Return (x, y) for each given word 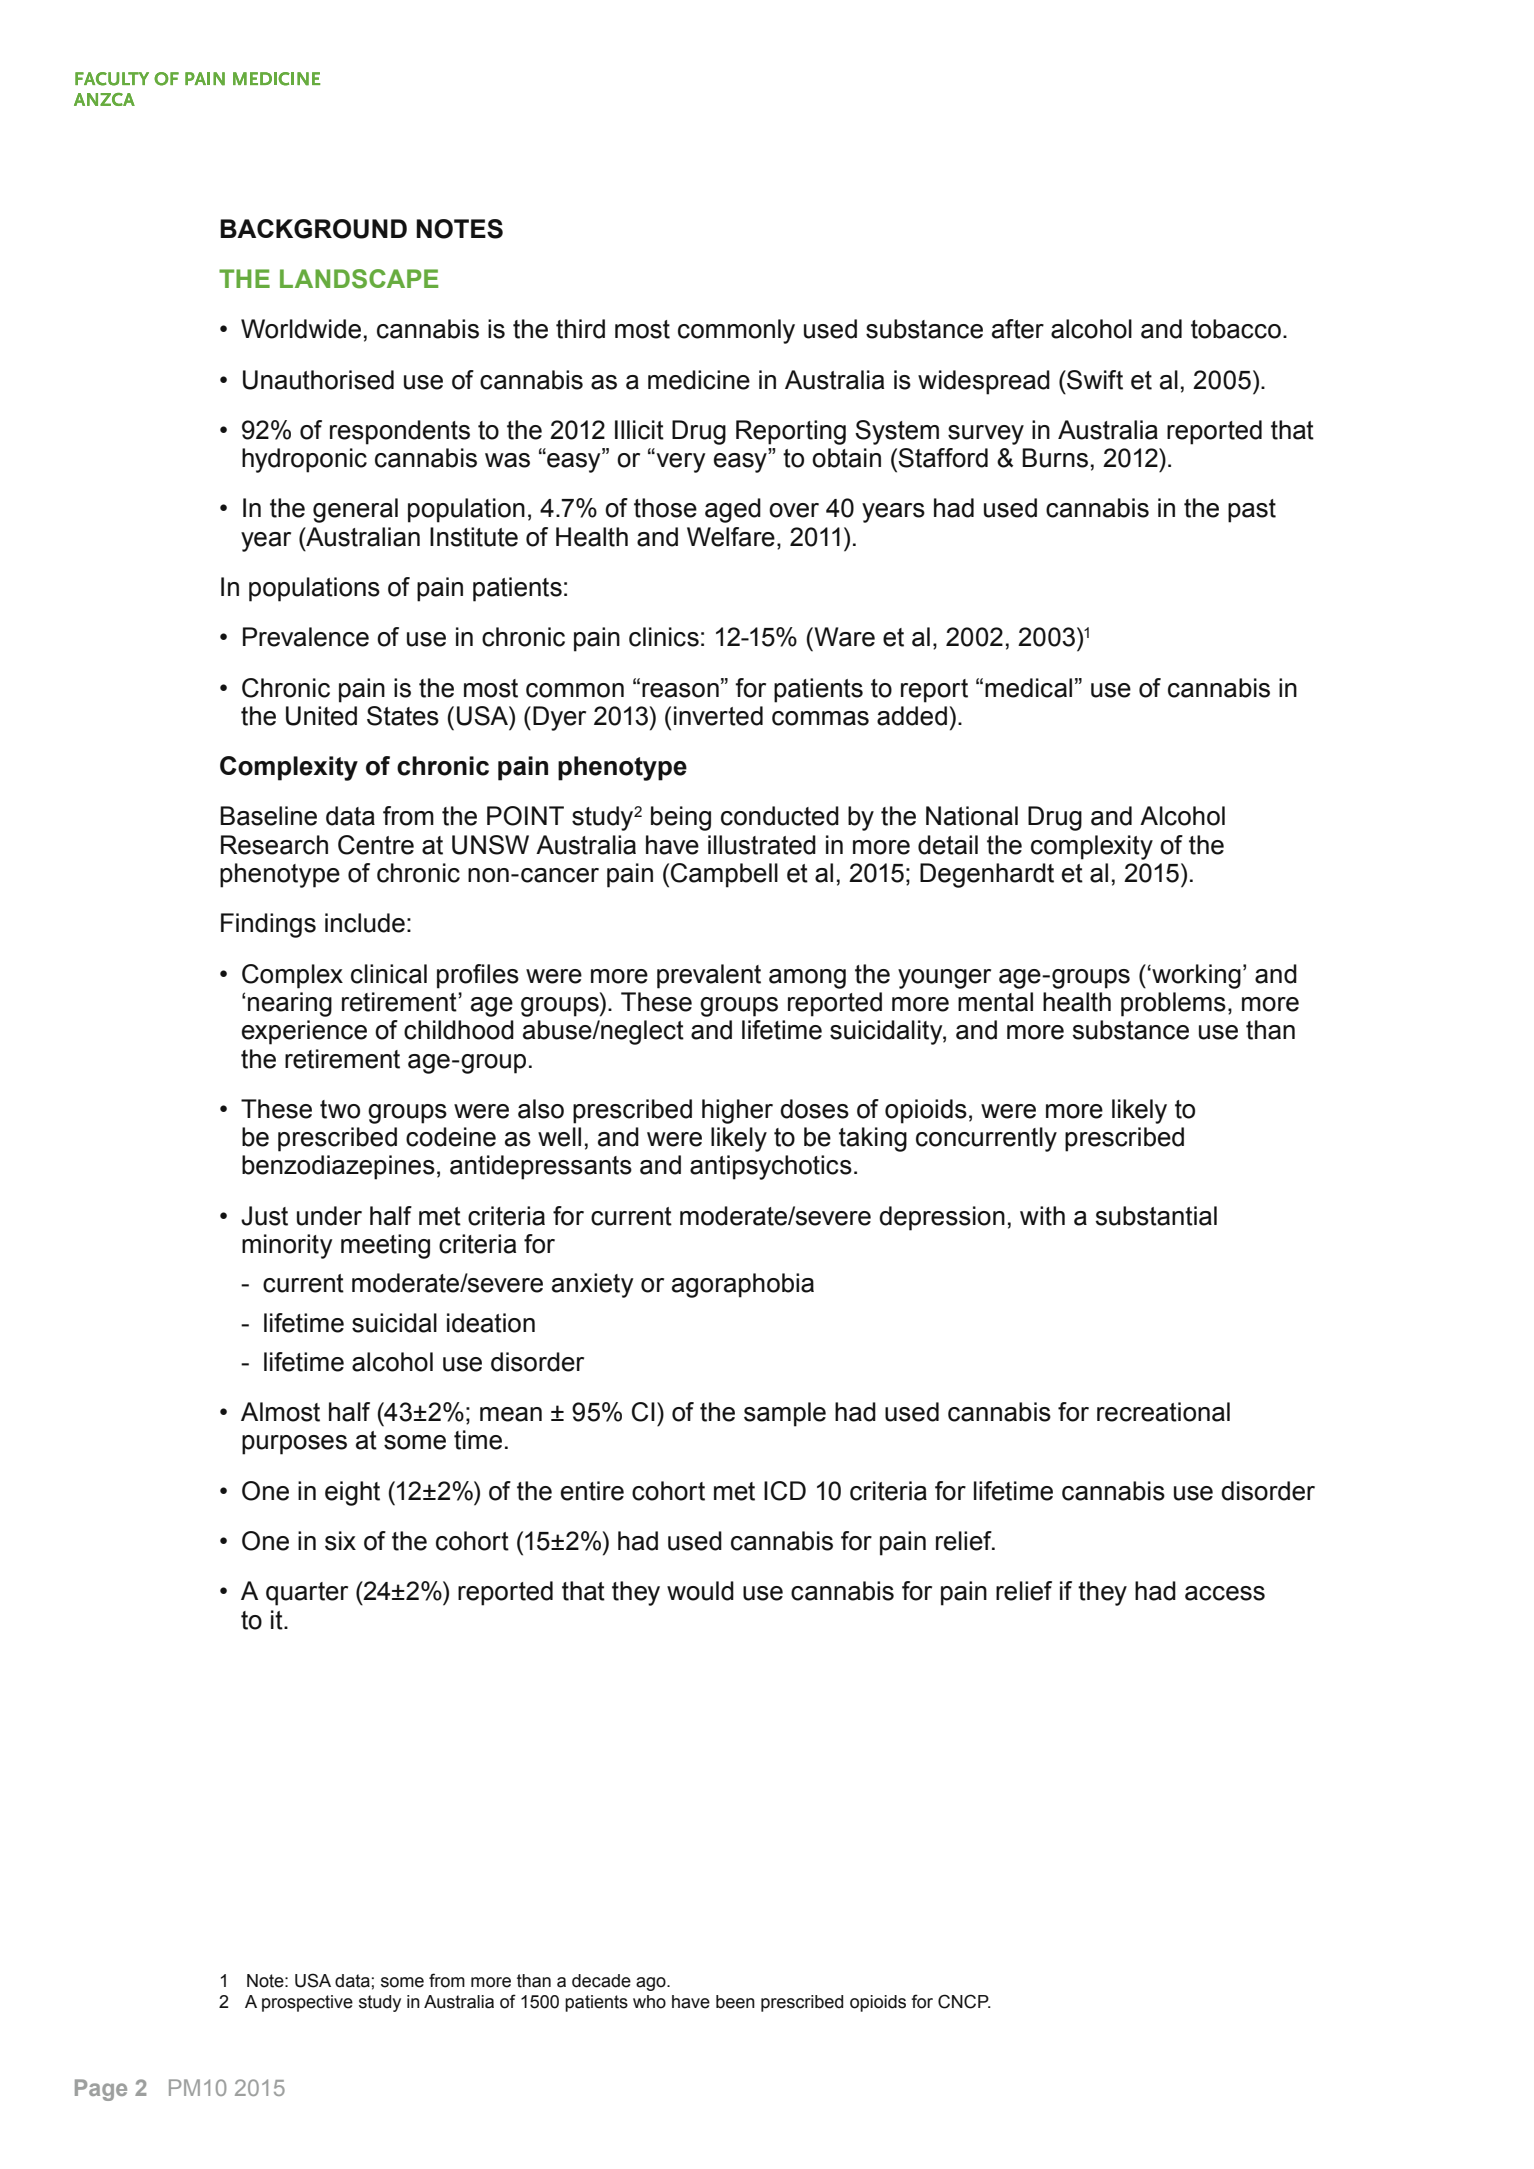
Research (274, 845)
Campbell (724, 875)
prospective (307, 2003)
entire (592, 1491)
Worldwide (301, 329)
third (580, 329)
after (1018, 329)
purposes (294, 1445)
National (972, 816)
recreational (1163, 1412)
